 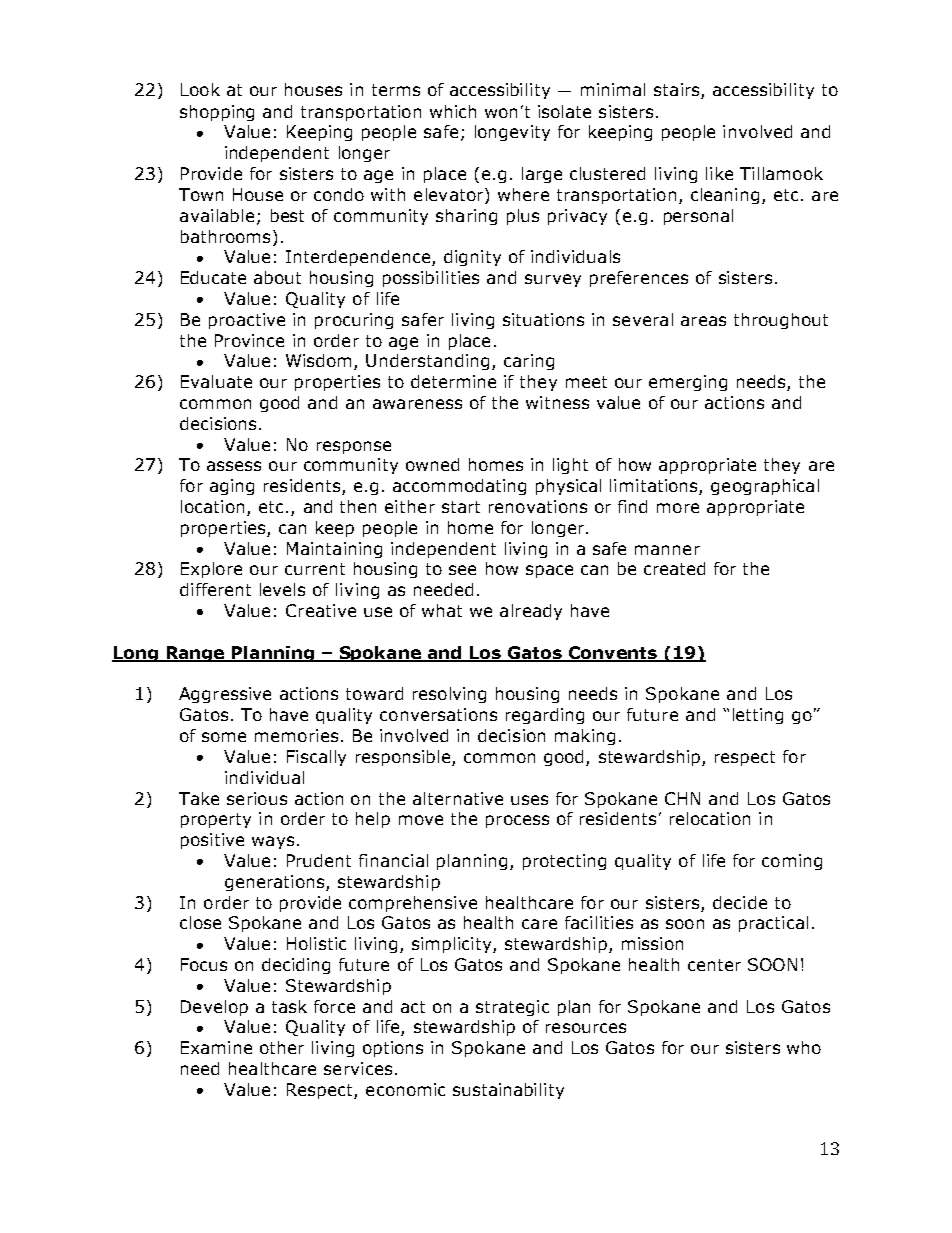 I want to click on shopping, so click(x=217, y=113).
